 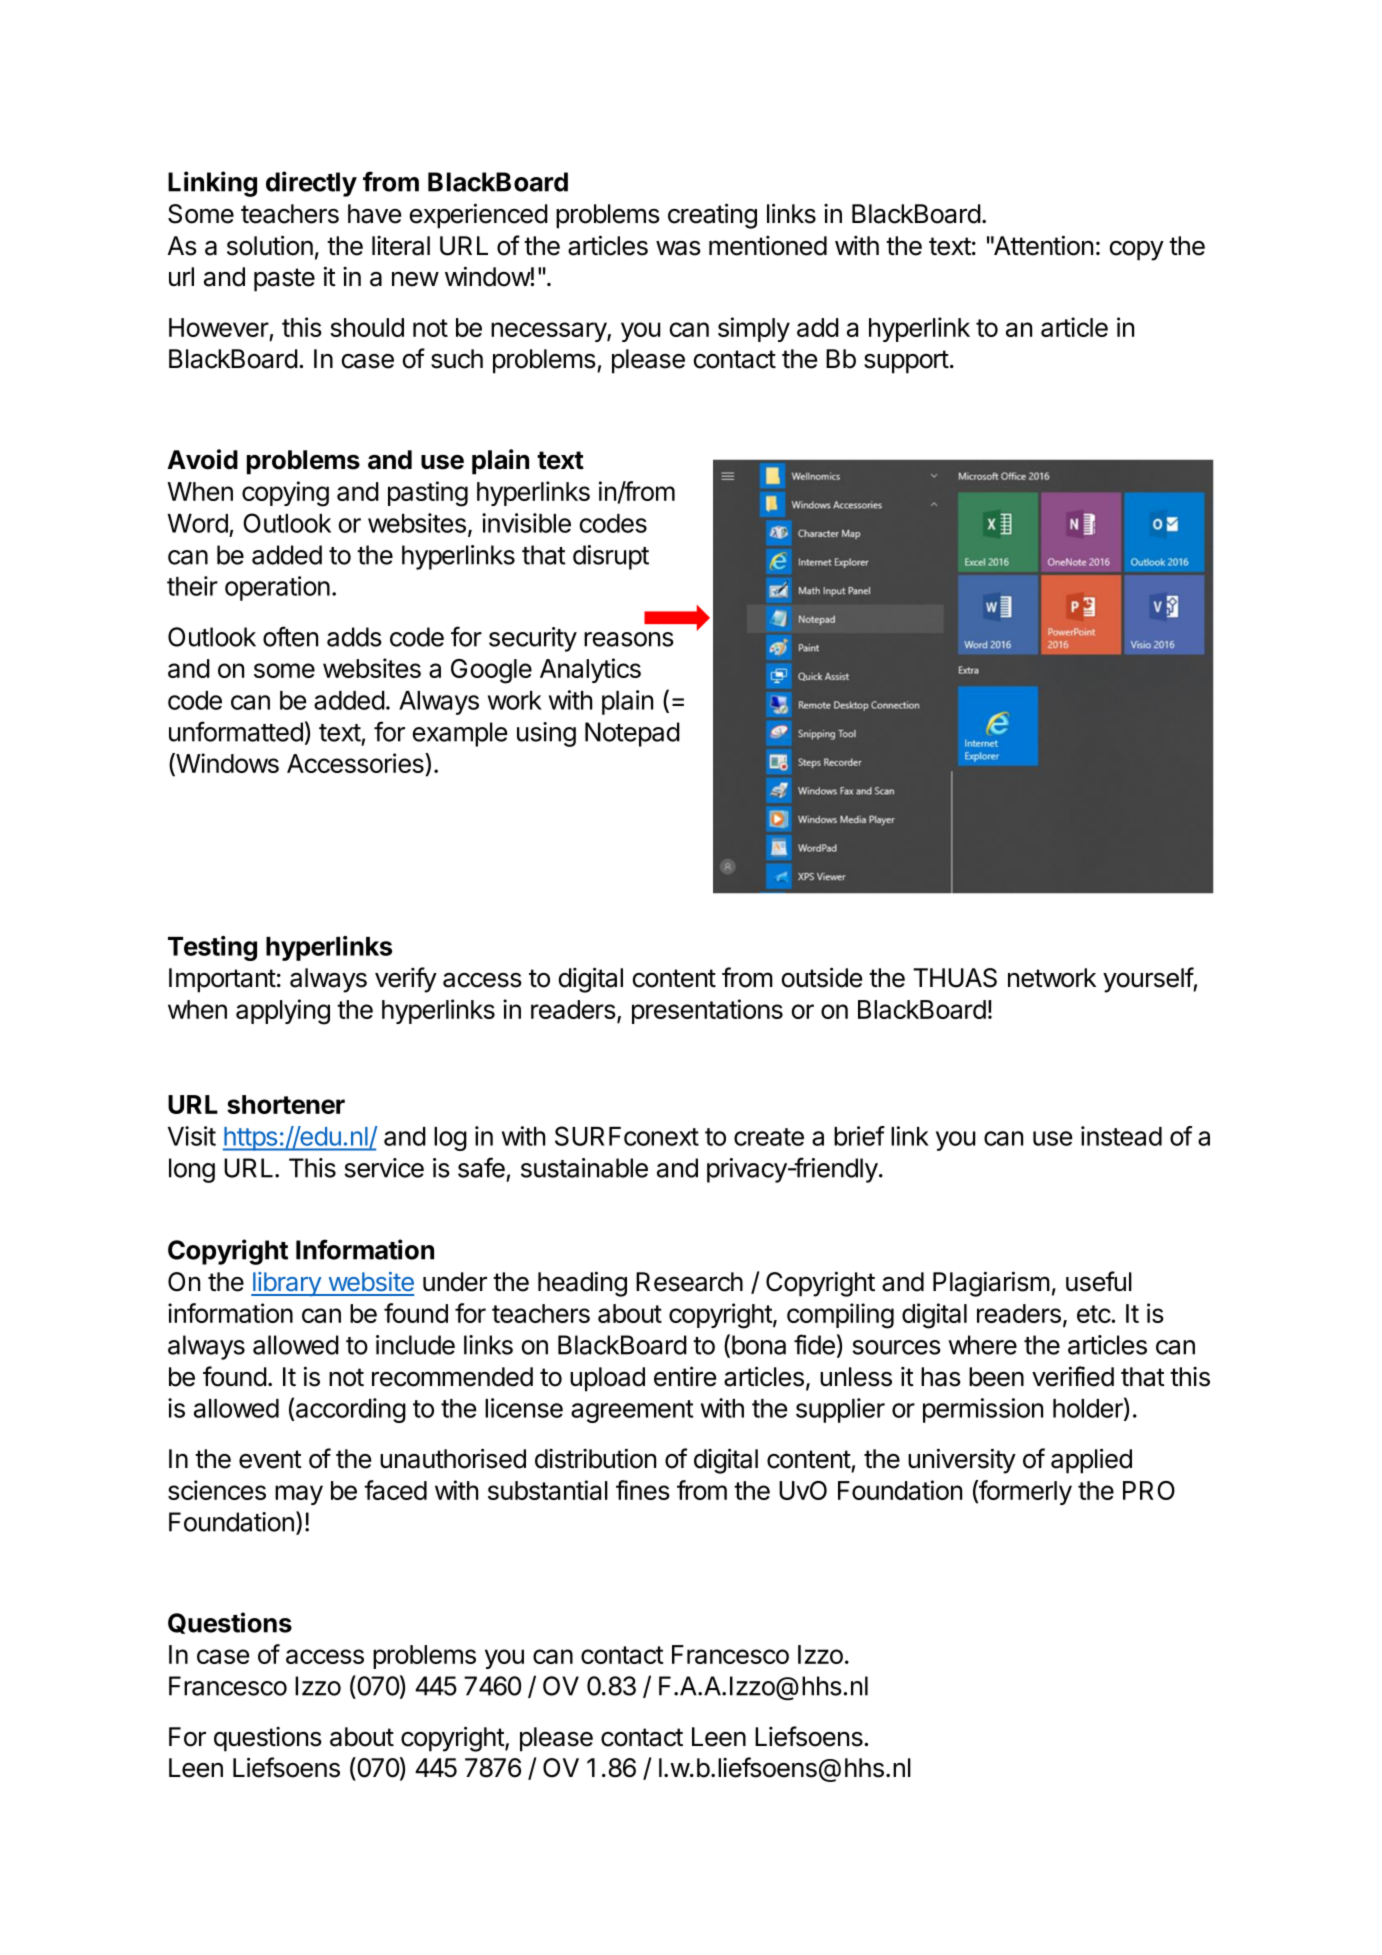 What do you see at coordinates (270, 1459) in the page?
I see `event` at bounding box center [270, 1459].
